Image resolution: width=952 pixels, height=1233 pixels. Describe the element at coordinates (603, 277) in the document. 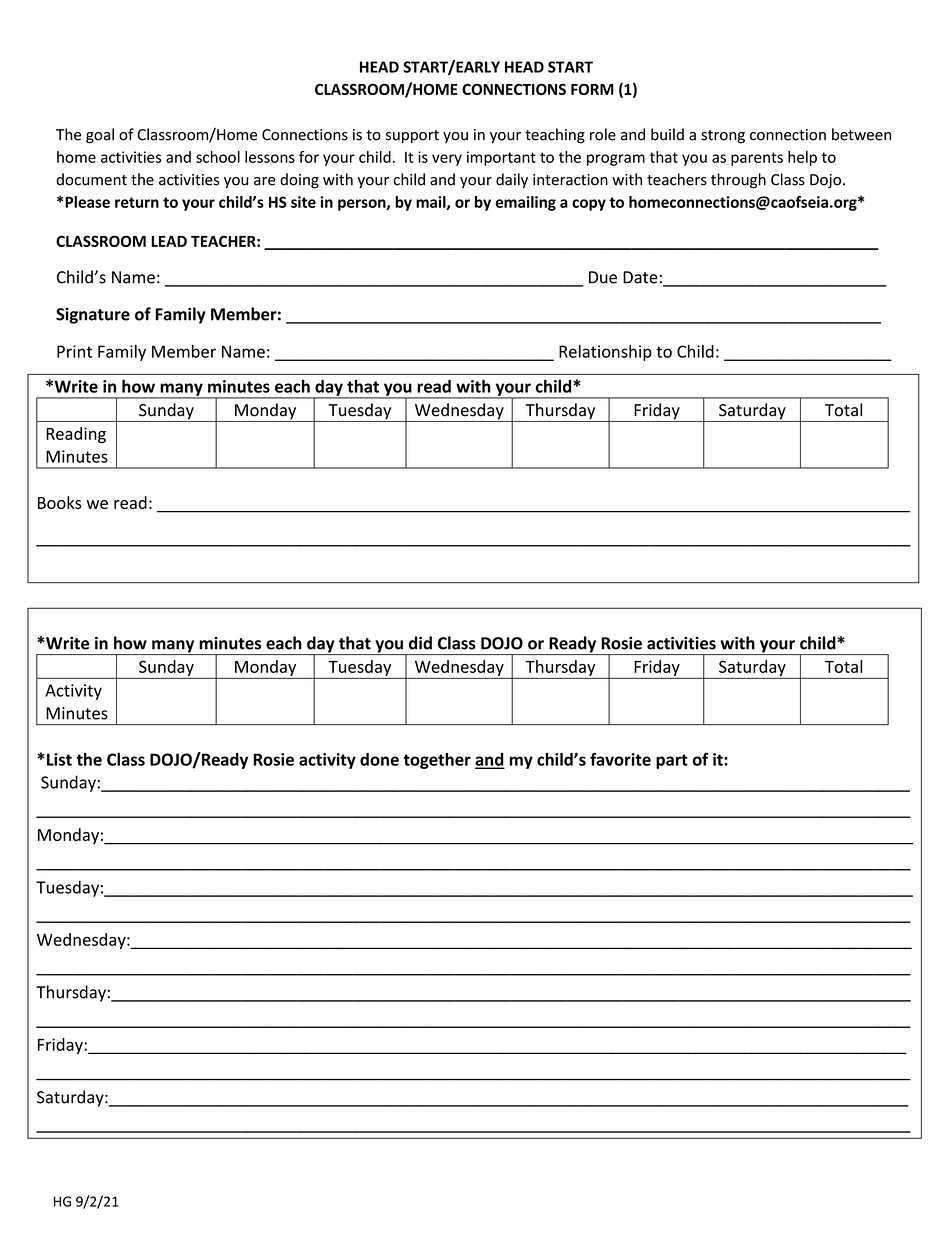

I see `Due` at that location.
